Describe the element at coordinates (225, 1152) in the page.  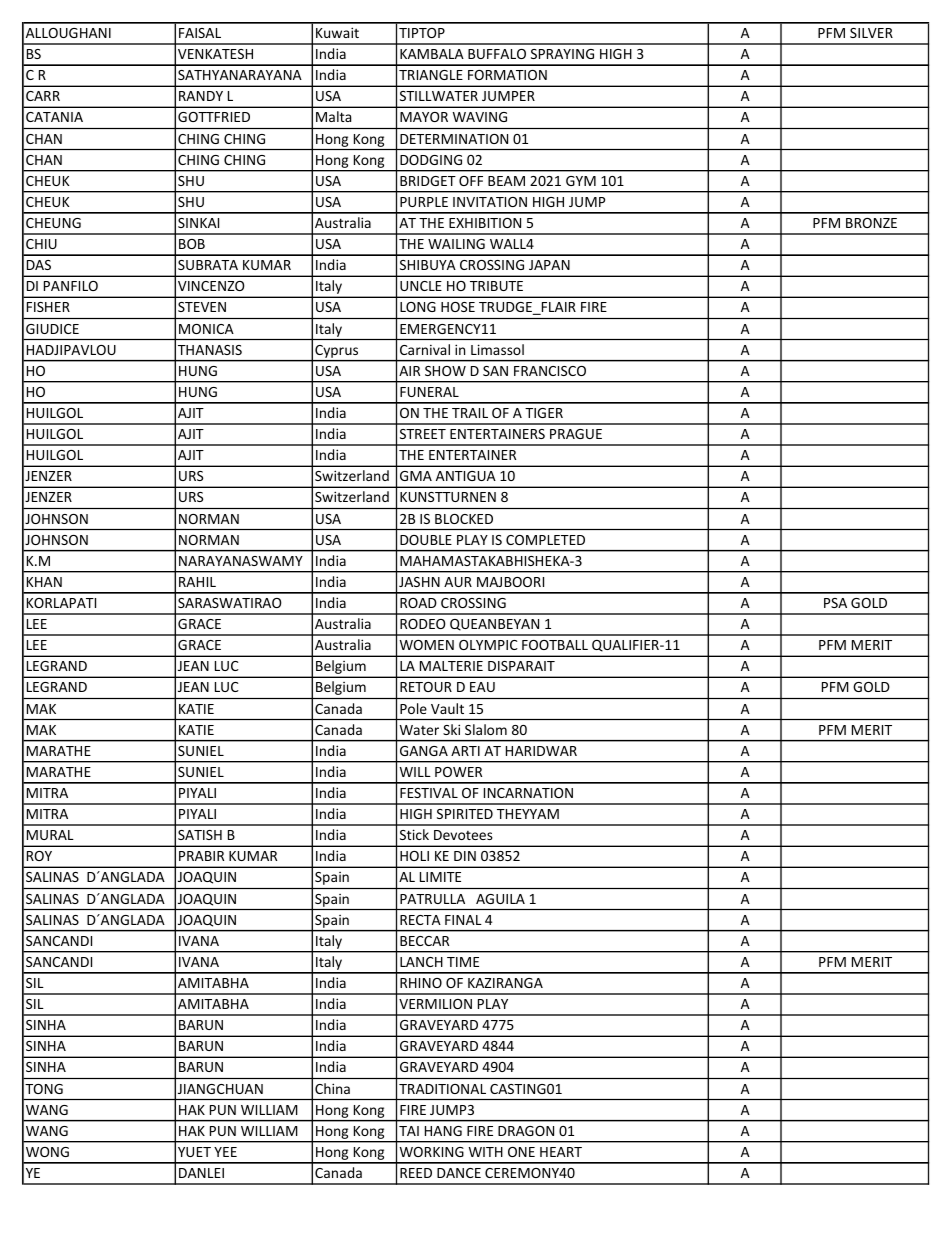
I see `YEE` at that location.
